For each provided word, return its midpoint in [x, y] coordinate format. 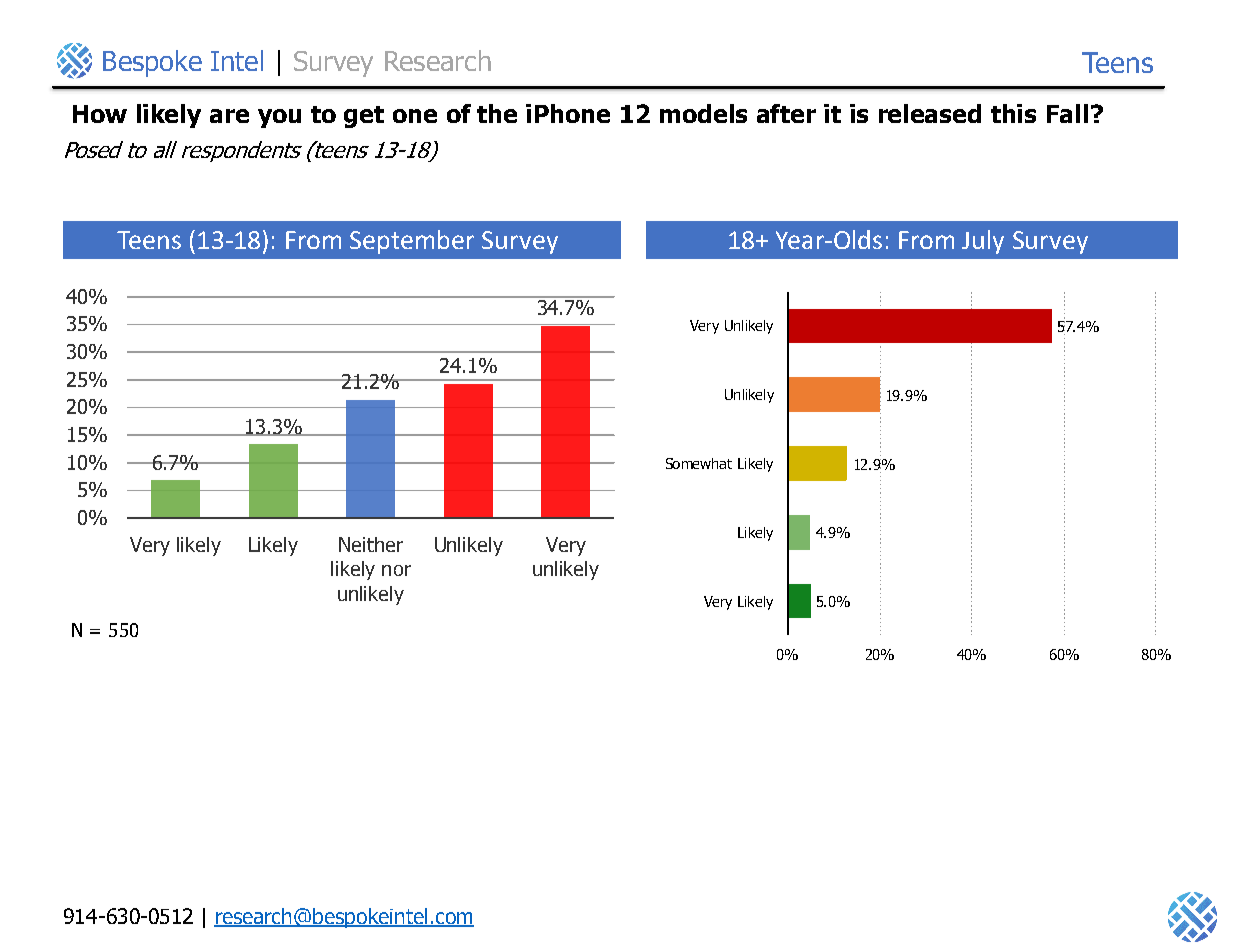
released [930, 113]
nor [396, 570]
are [229, 116]
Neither [371, 544]
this [1013, 113]
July [983, 242]
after [786, 113]
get [364, 117]
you [279, 118]
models [703, 113]
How [100, 114]
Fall [1067, 113]
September [412, 242]
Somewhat [699, 463]
